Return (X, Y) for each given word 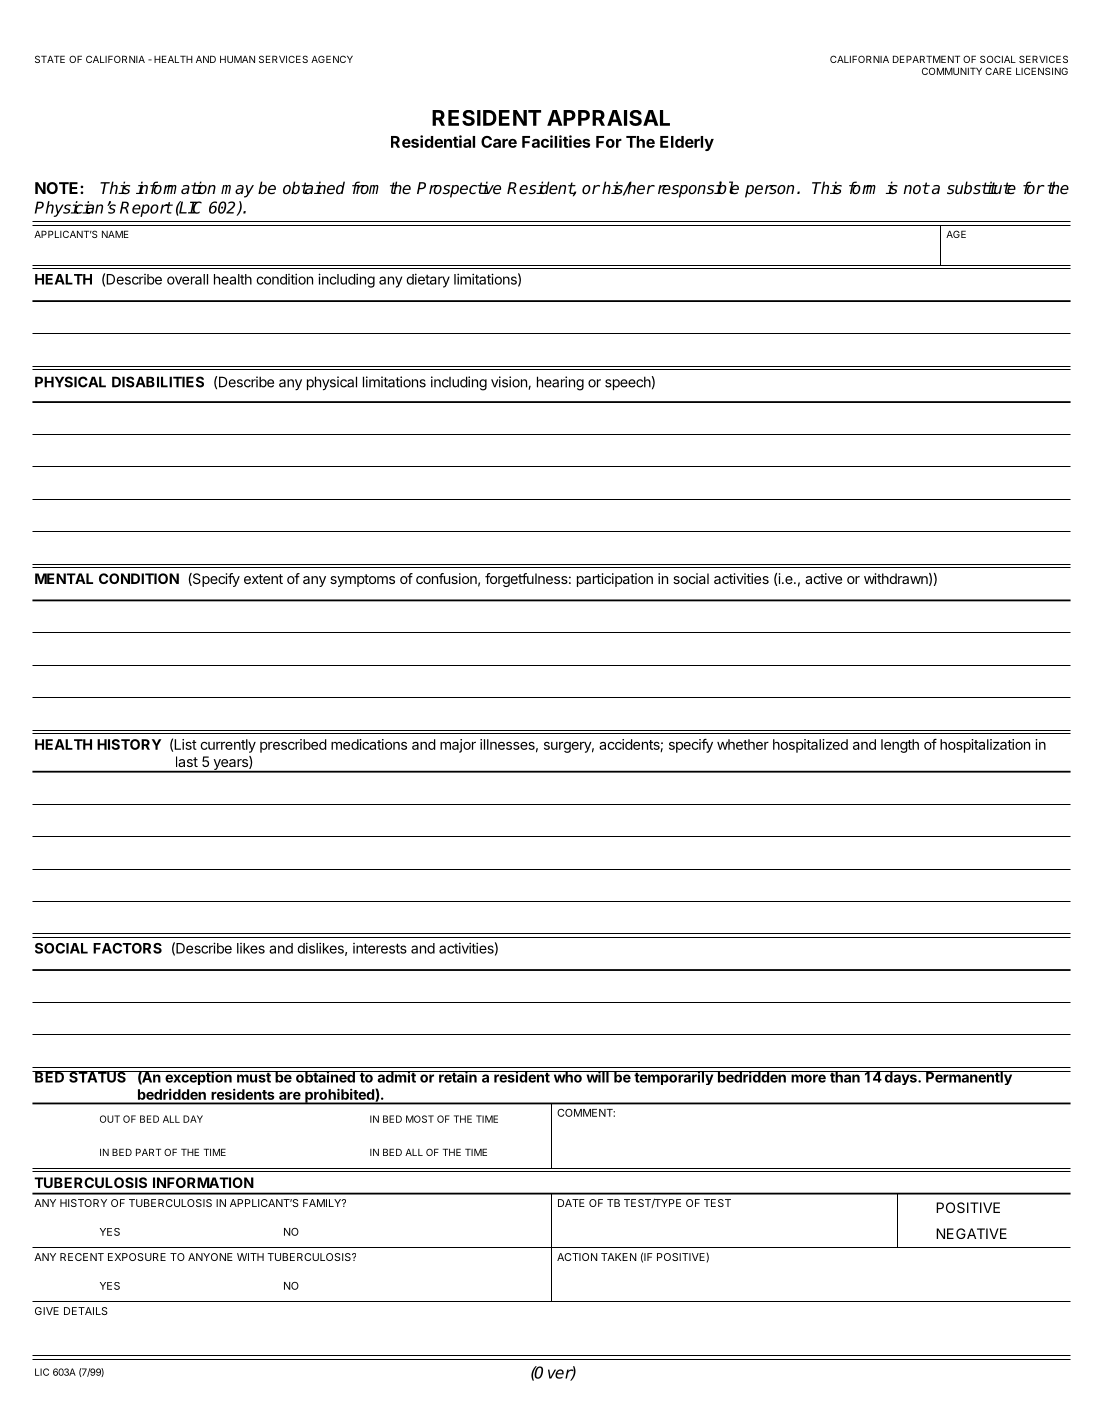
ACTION (577, 1257)
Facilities (556, 141)
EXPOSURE (137, 1257)
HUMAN (237, 59)
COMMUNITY (952, 71)
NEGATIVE (971, 1233)
